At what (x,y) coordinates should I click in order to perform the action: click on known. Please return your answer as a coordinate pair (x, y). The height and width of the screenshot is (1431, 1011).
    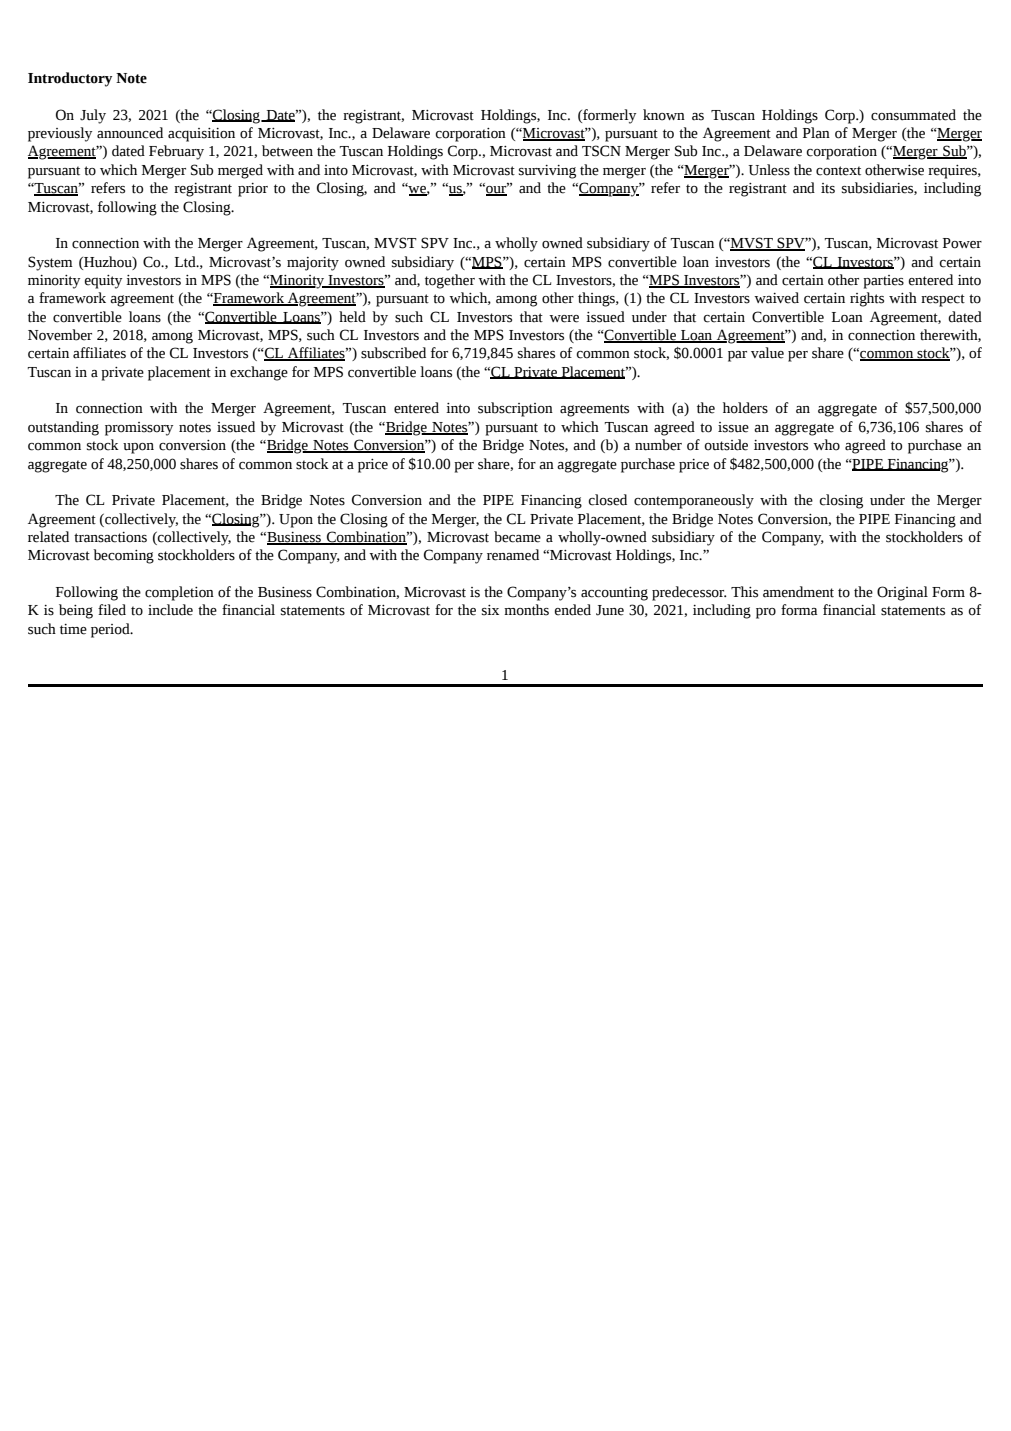
    Looking at the image, I should click on (664, 115).
